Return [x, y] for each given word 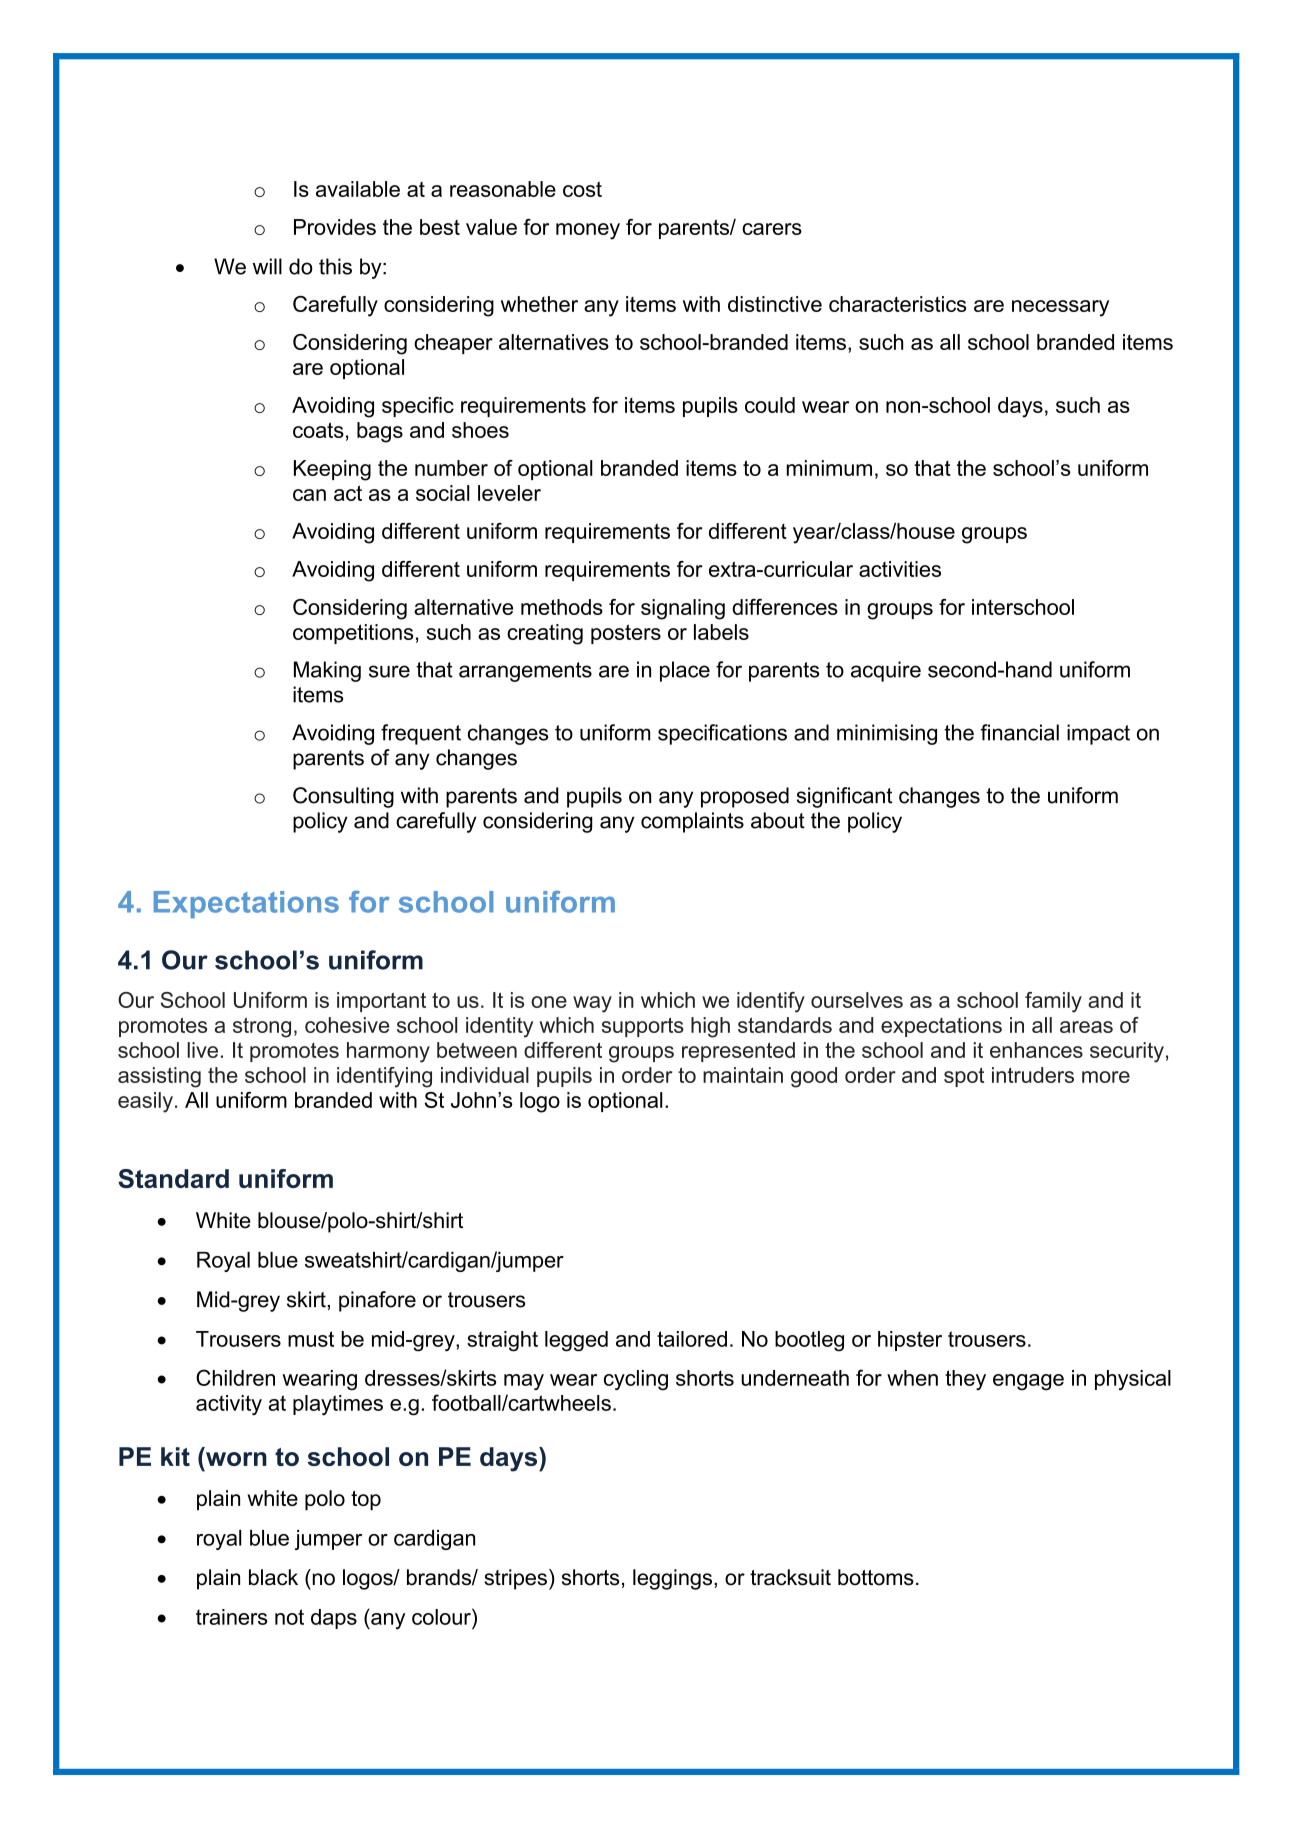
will [267, 266]
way [592, 1004]
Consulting [343, 797]
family [1053, 1002]
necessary [1060, 308]
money [588, 231]
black [273, 1577]
